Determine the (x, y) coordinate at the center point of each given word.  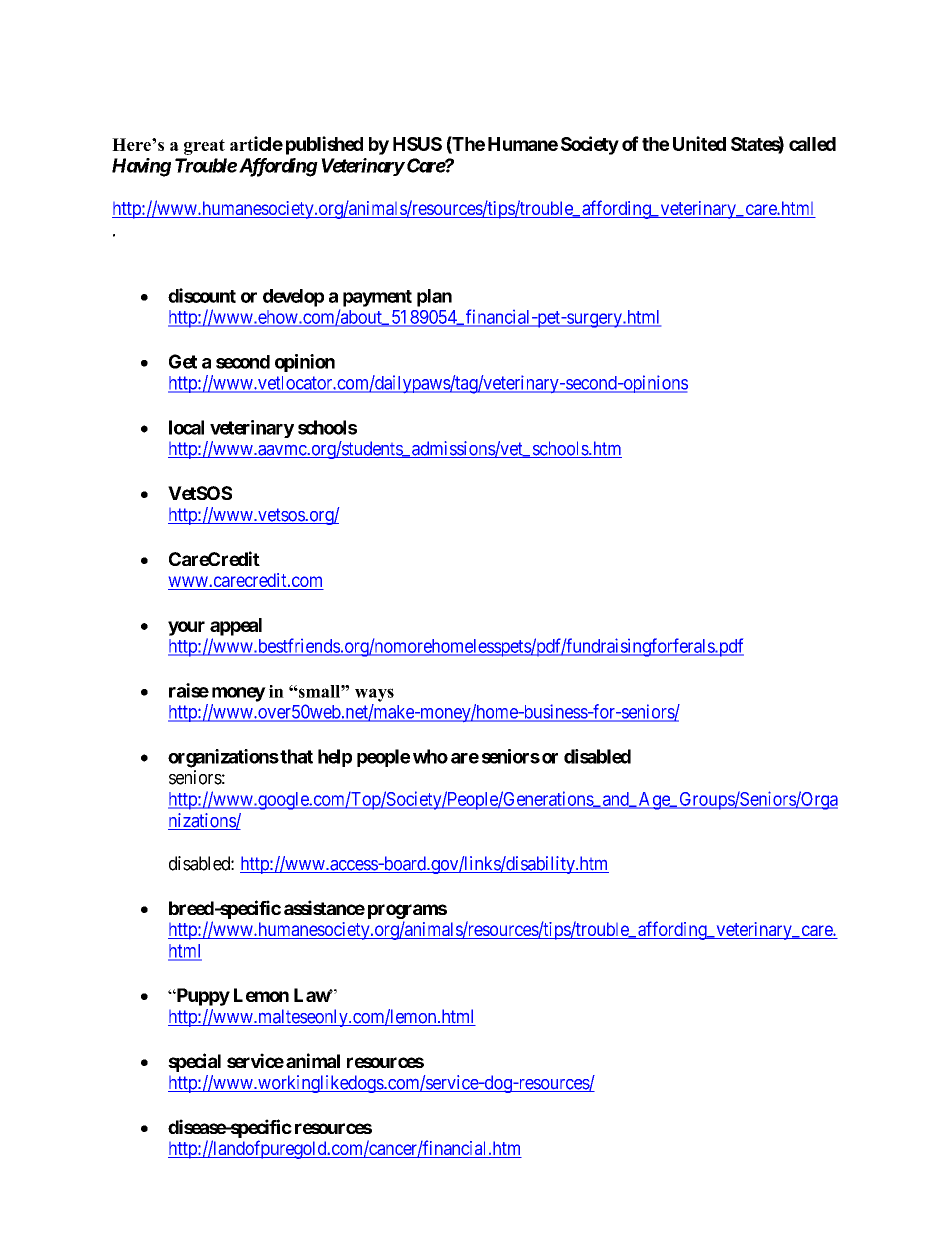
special (194, 1062)
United (699, 143)
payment (377, 298)
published (324, 145)
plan (434, 298)
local (186, 427)
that (295, 756)
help (335, 758)
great (204, 147)
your (186, 628)
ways (374, 695)
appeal (236, 627)
